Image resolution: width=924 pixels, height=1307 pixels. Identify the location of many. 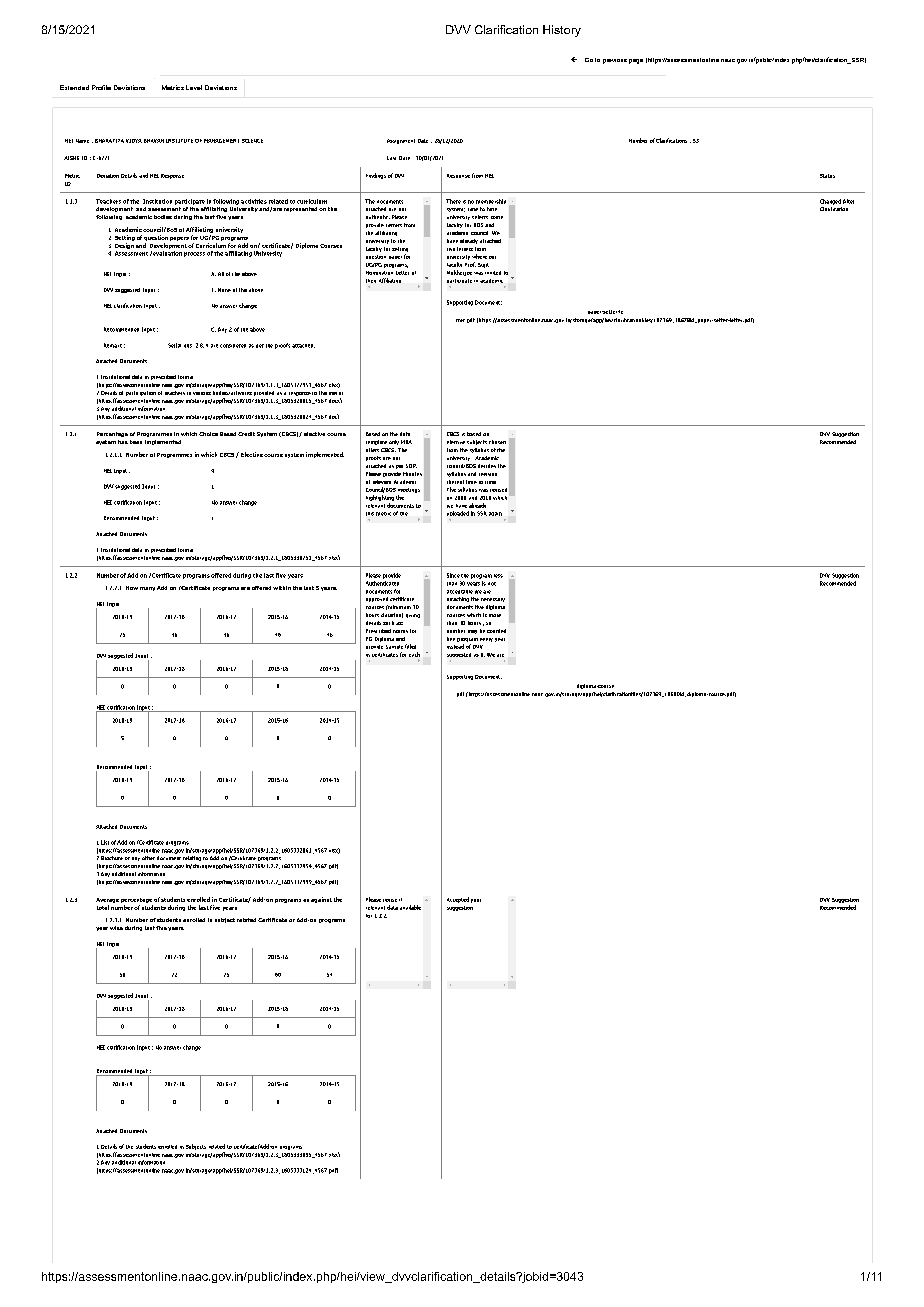
(147, 589).
